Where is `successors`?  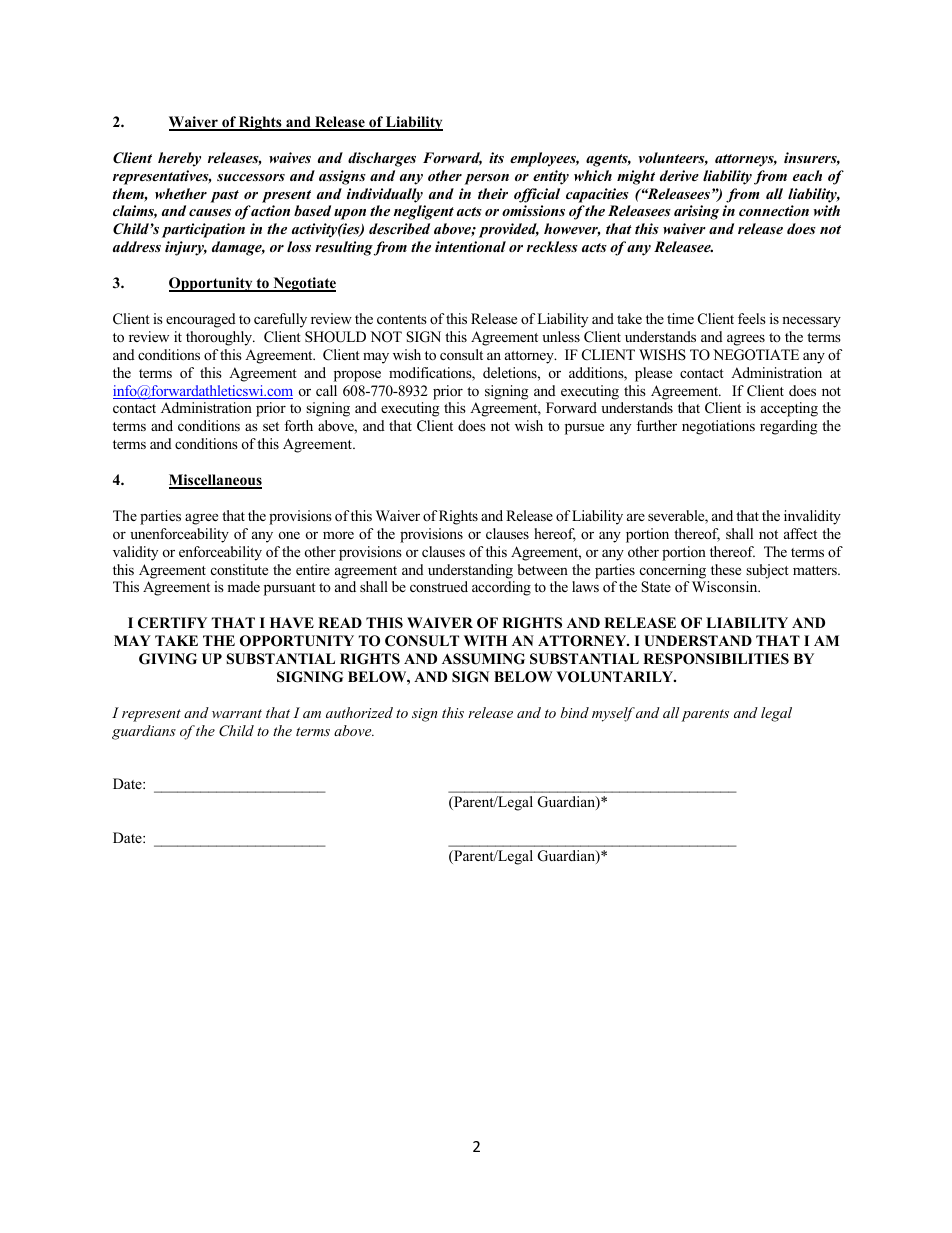 successors is located at coordinates (251, 177).
